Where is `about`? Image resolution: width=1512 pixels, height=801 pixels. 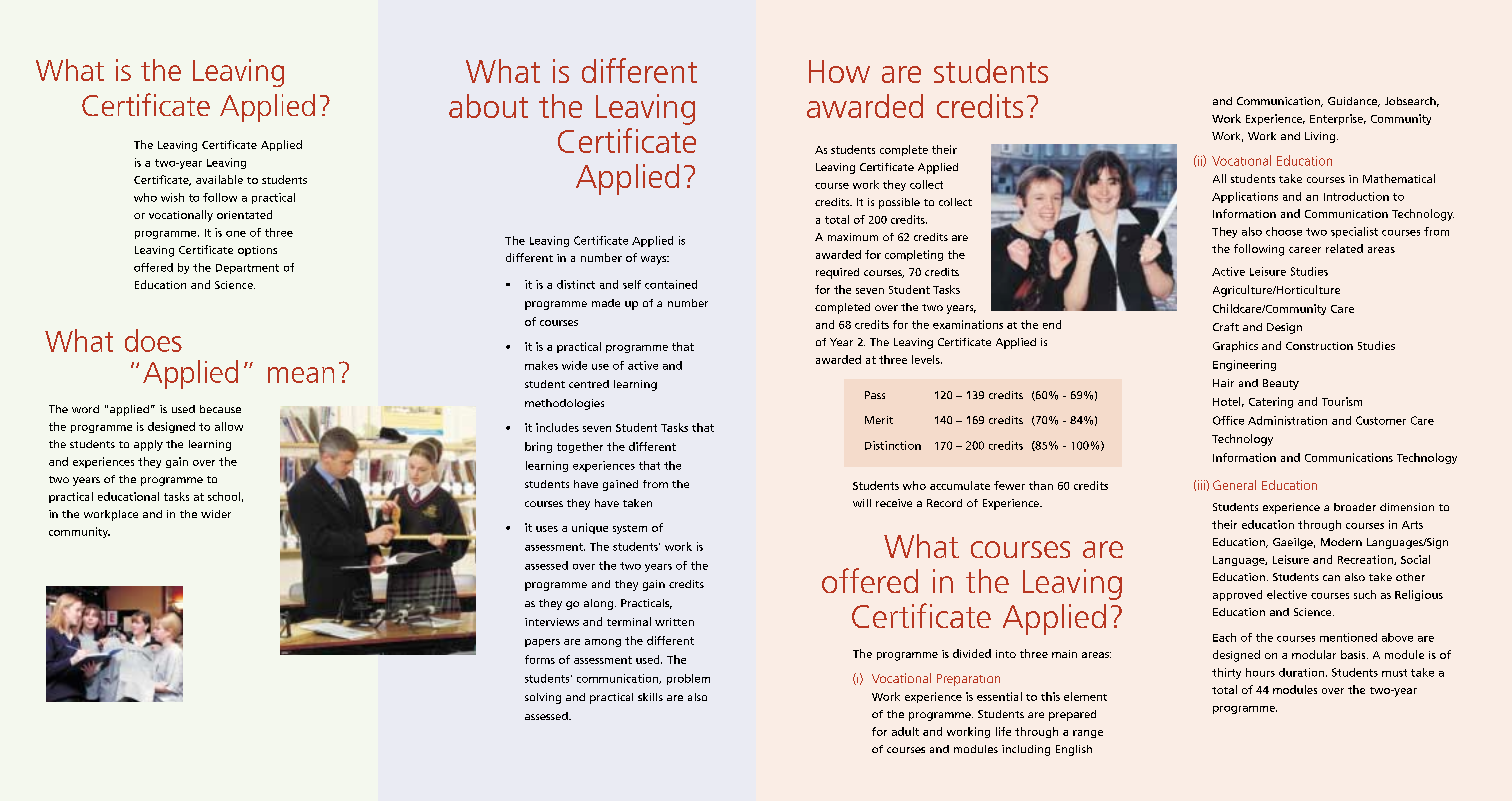 about is located at coordinates (488, 106).
